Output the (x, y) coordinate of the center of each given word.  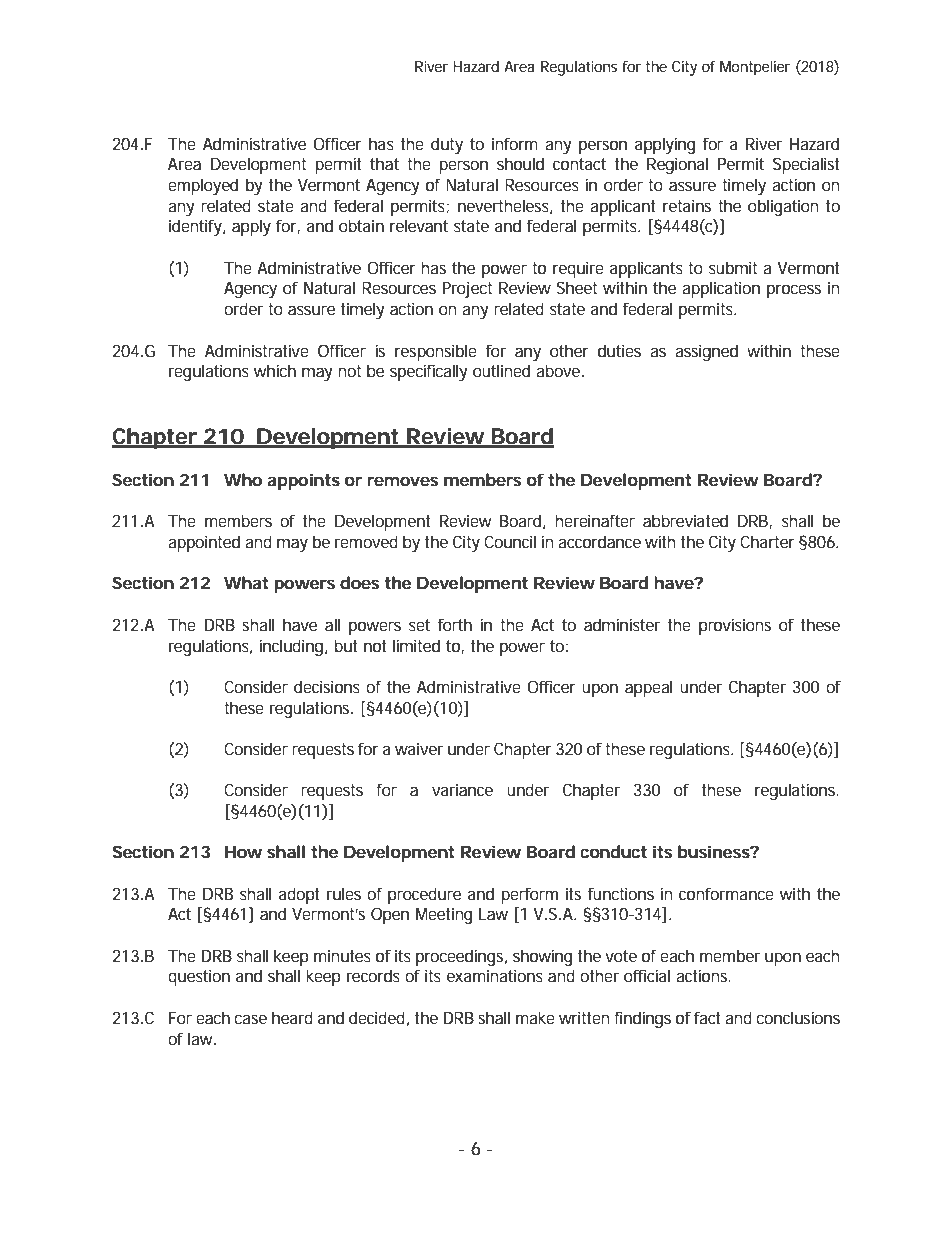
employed (203, 186)
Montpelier (755, 68)
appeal (648, 688)
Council (510, 541)
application (721, 289)
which (275, 370)
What (246, 582)
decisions (327, 686)
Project (467, 289)
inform (515, 143)
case (250, 1019)
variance (462, 789)
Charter (767, 541)
